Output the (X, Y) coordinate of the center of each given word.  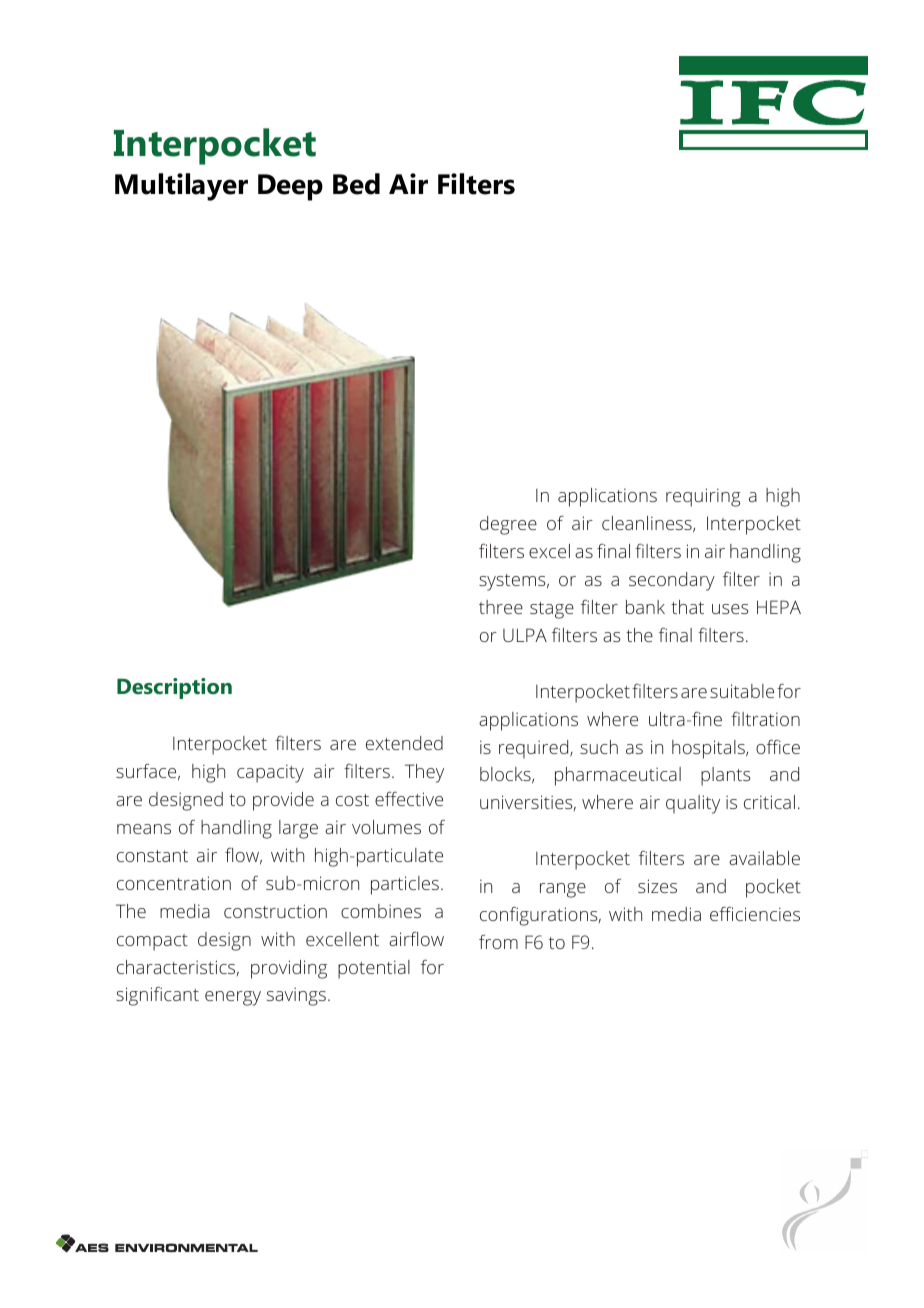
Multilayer (181, 187)
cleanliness (648, 524)
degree (508, 525)
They (424, 773)
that (687, 607)
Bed (356, 184)
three (501, 607)
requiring (703, 497)
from (498, 942)
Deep (290, 187)
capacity (270, 773)
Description (174, 688)
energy (233, 998)
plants (726, 776)
